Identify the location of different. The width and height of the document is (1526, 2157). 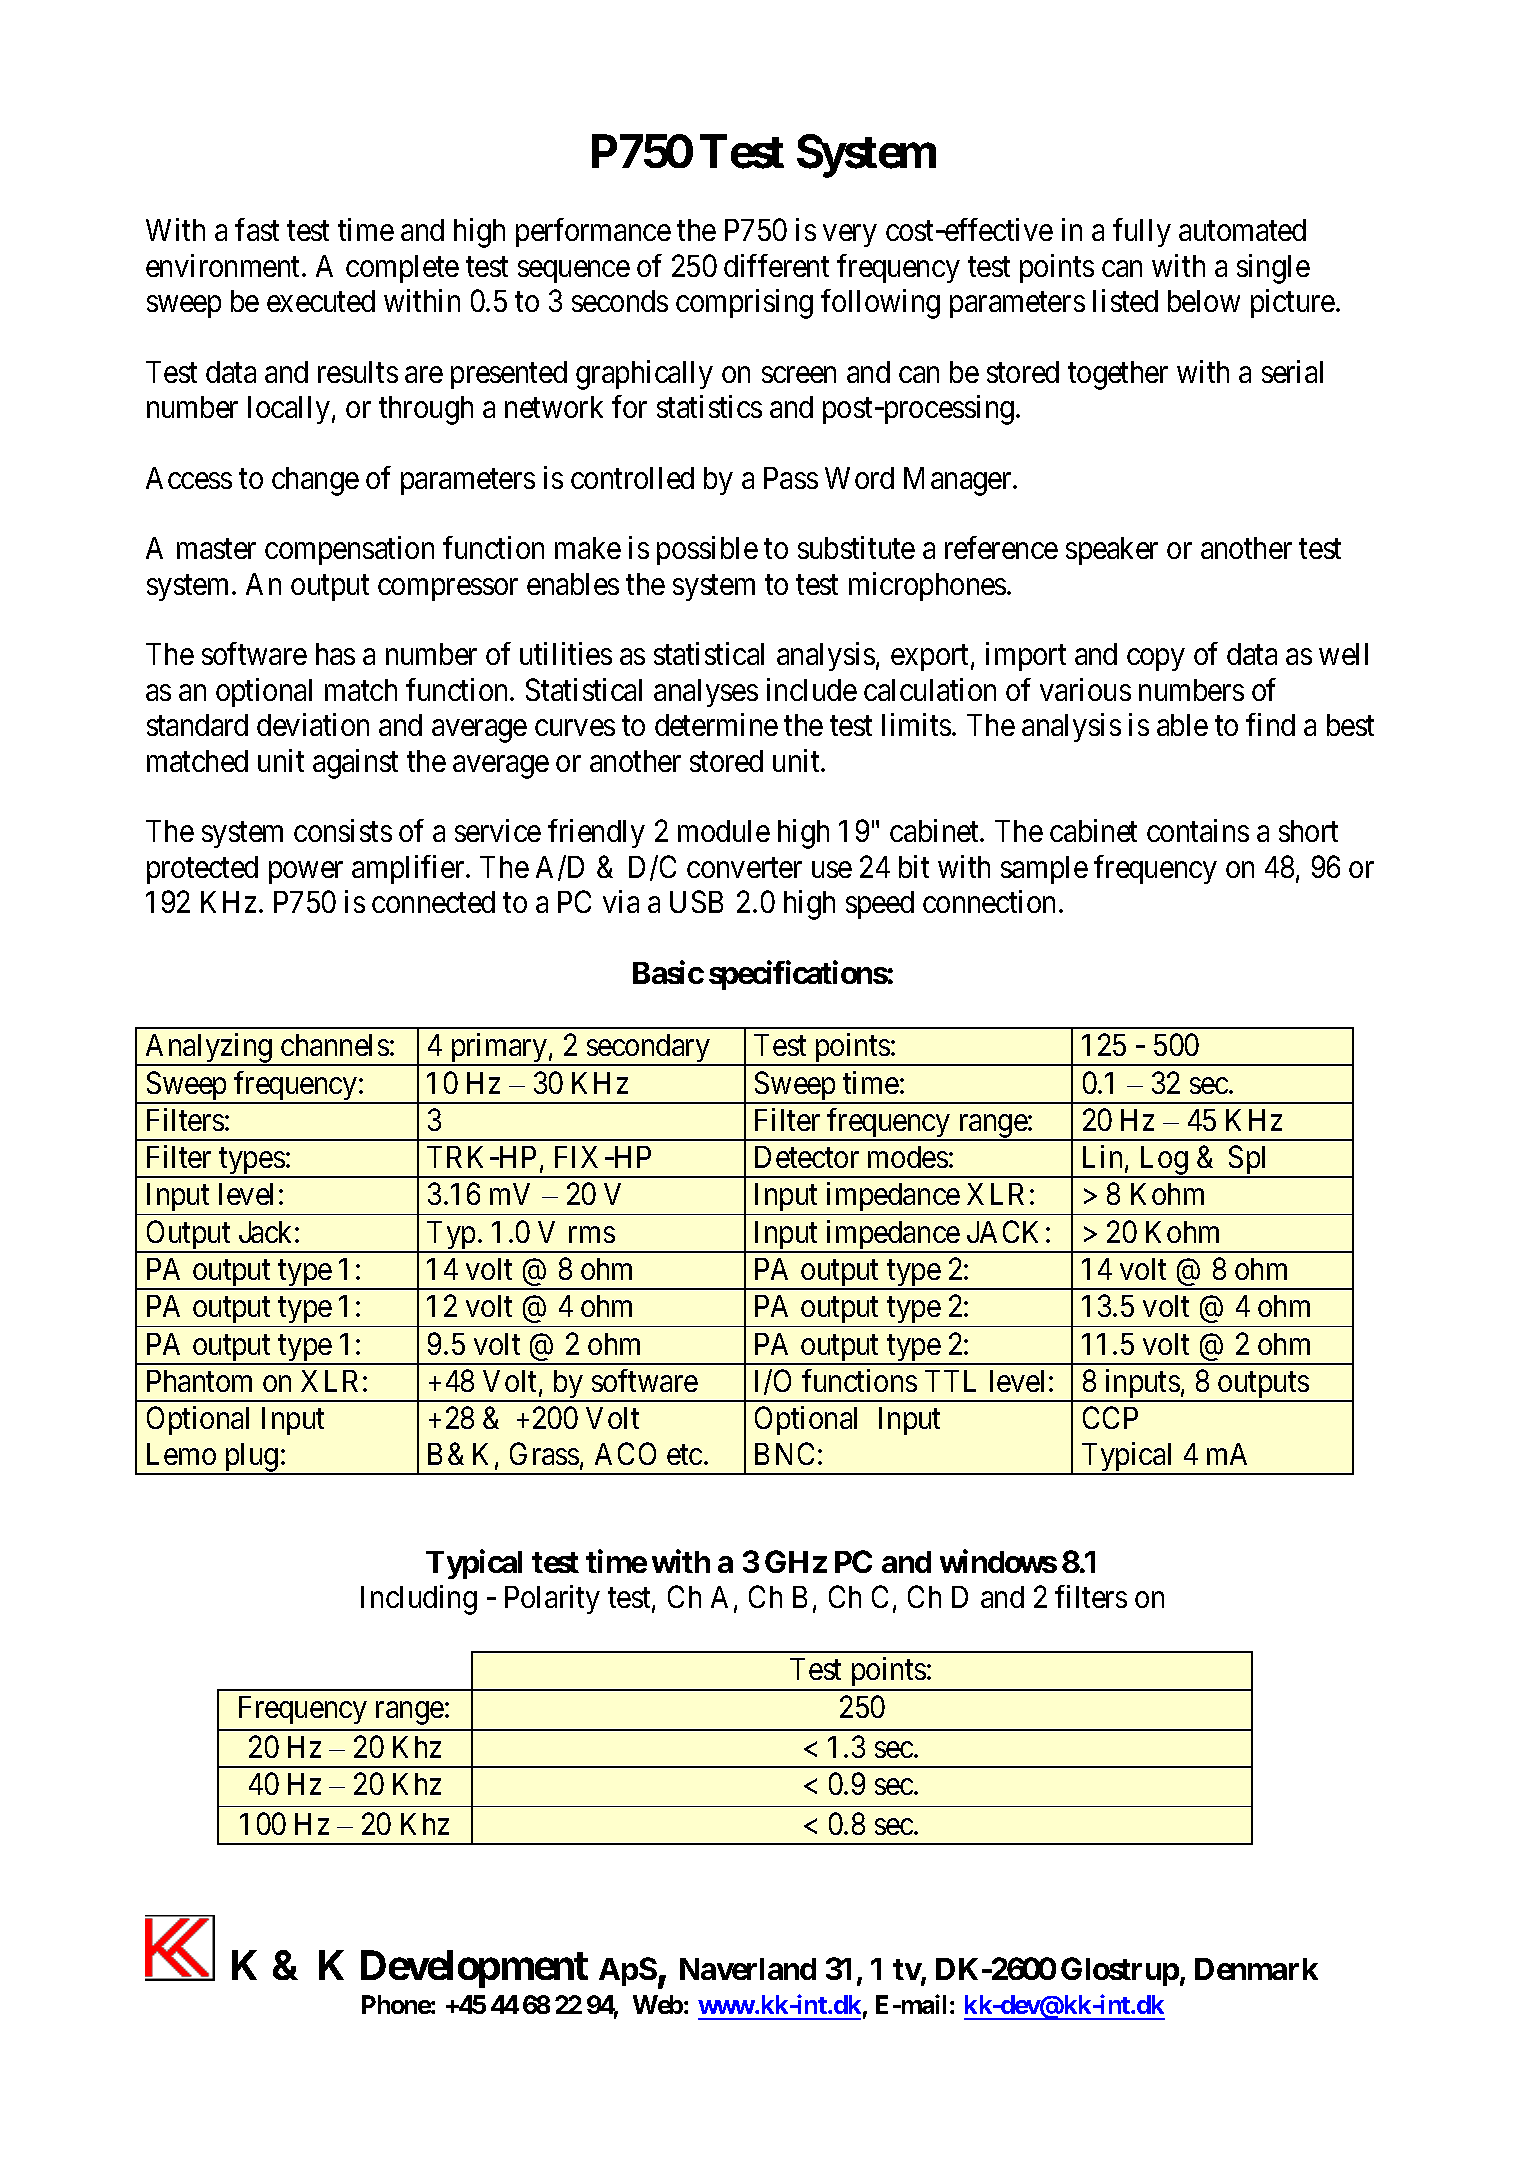
(776, 265).
